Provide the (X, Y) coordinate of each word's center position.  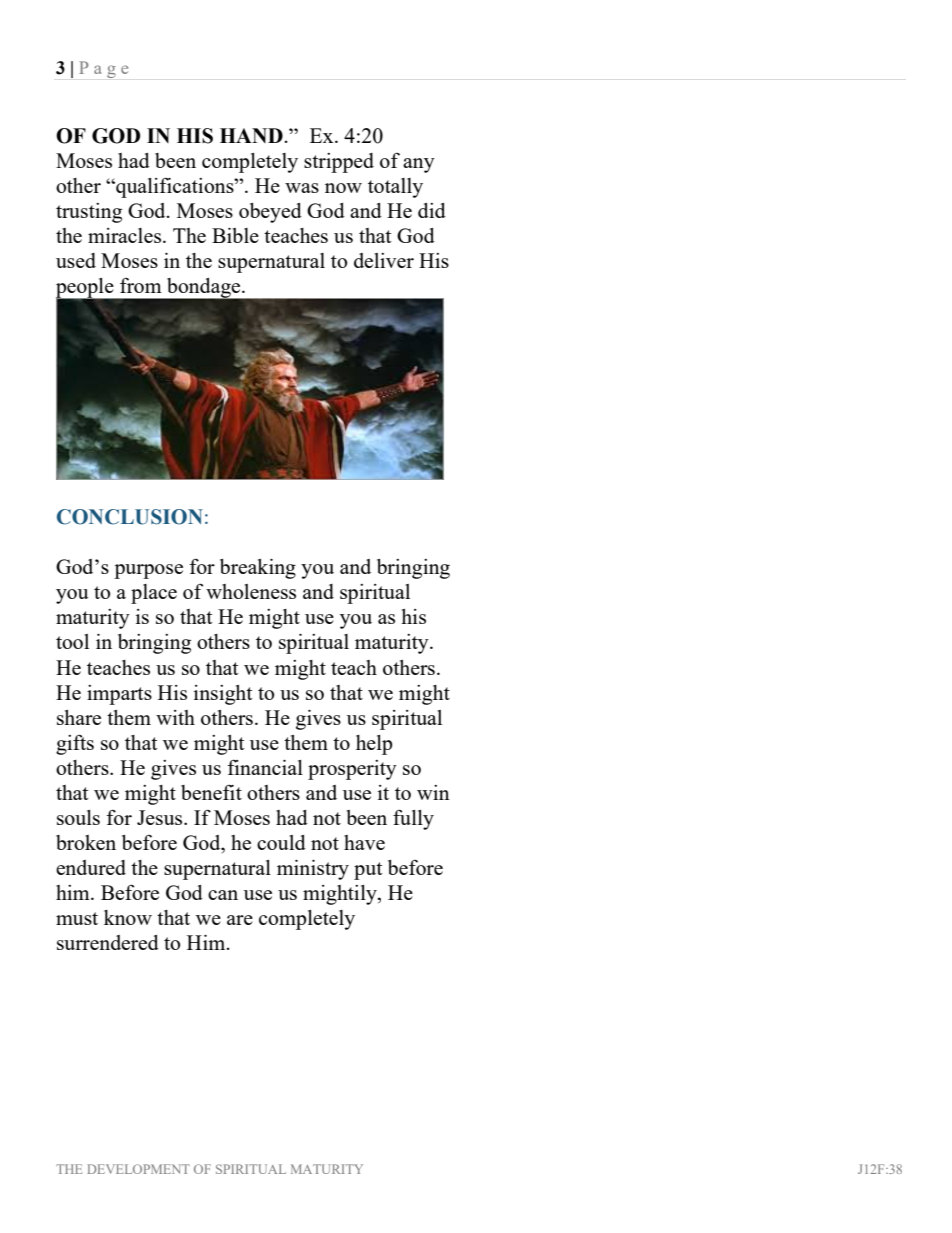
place (154, 594)
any (419, 165)
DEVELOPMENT (138, 1169)
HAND (251, 135)
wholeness (251, 591)
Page (103, 69)
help (374, 745)
